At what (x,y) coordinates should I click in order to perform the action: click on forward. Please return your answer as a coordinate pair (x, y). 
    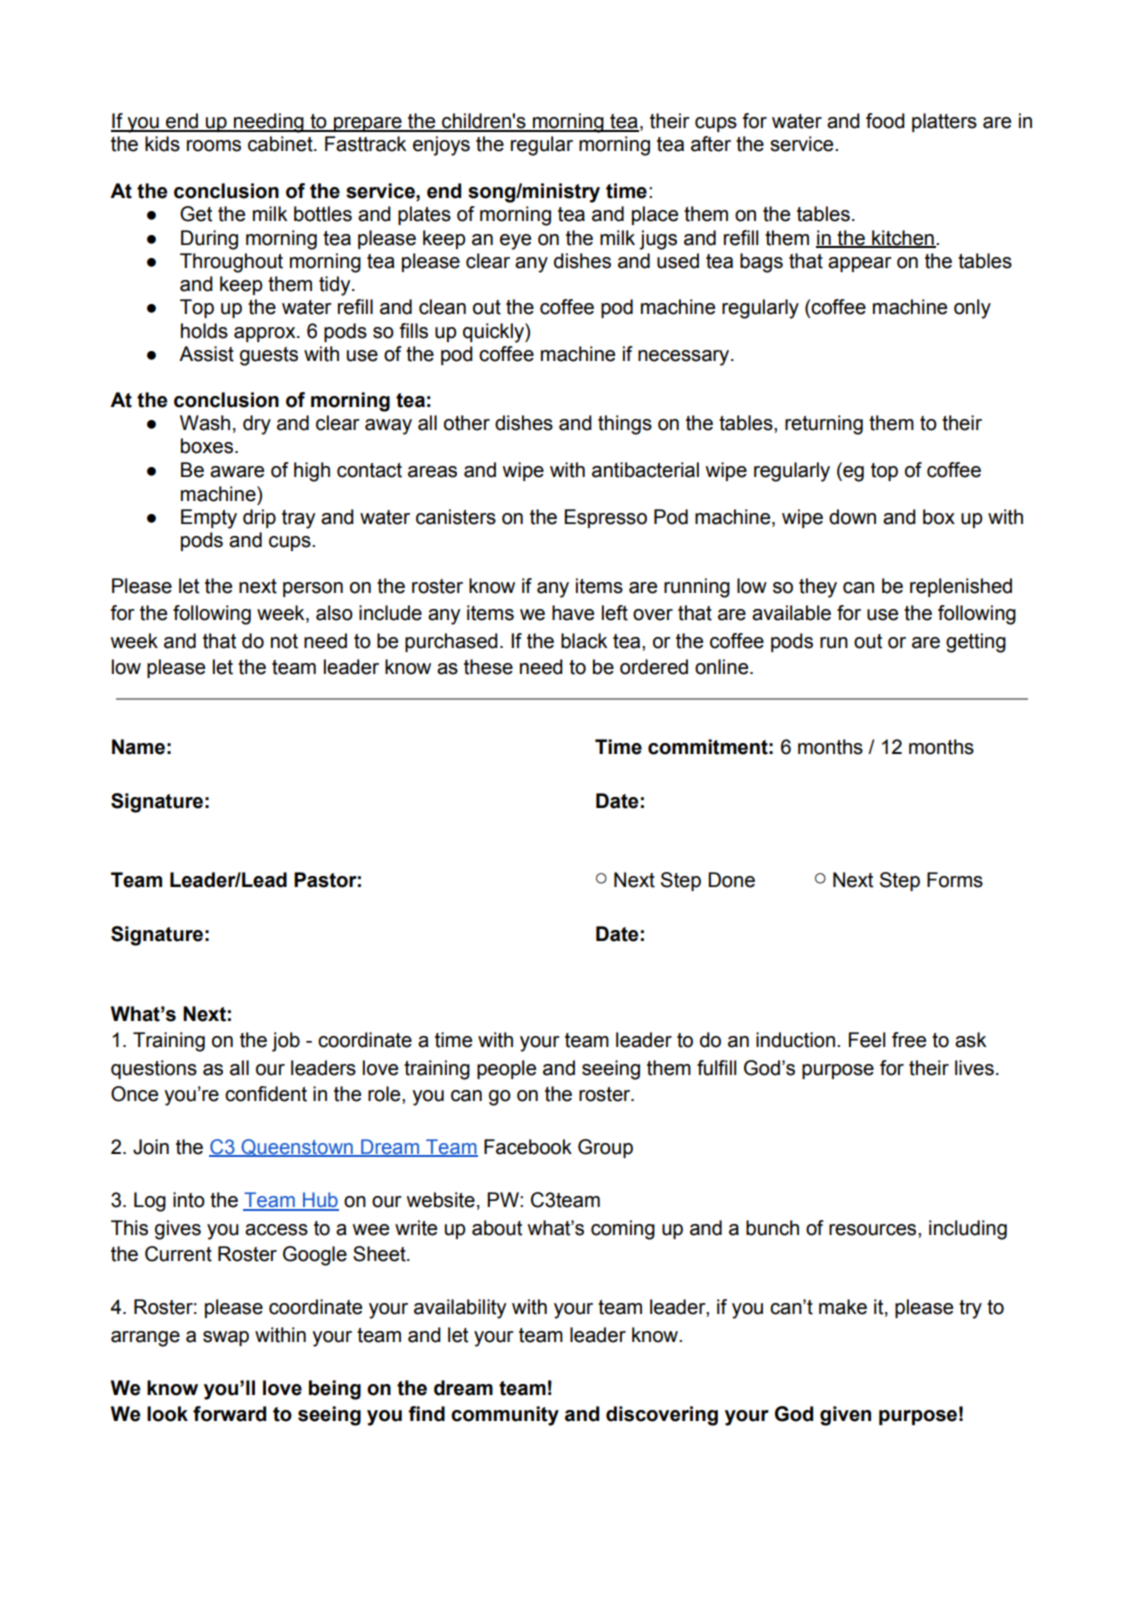
    Looking at the image, I should click on (229, 1414).
